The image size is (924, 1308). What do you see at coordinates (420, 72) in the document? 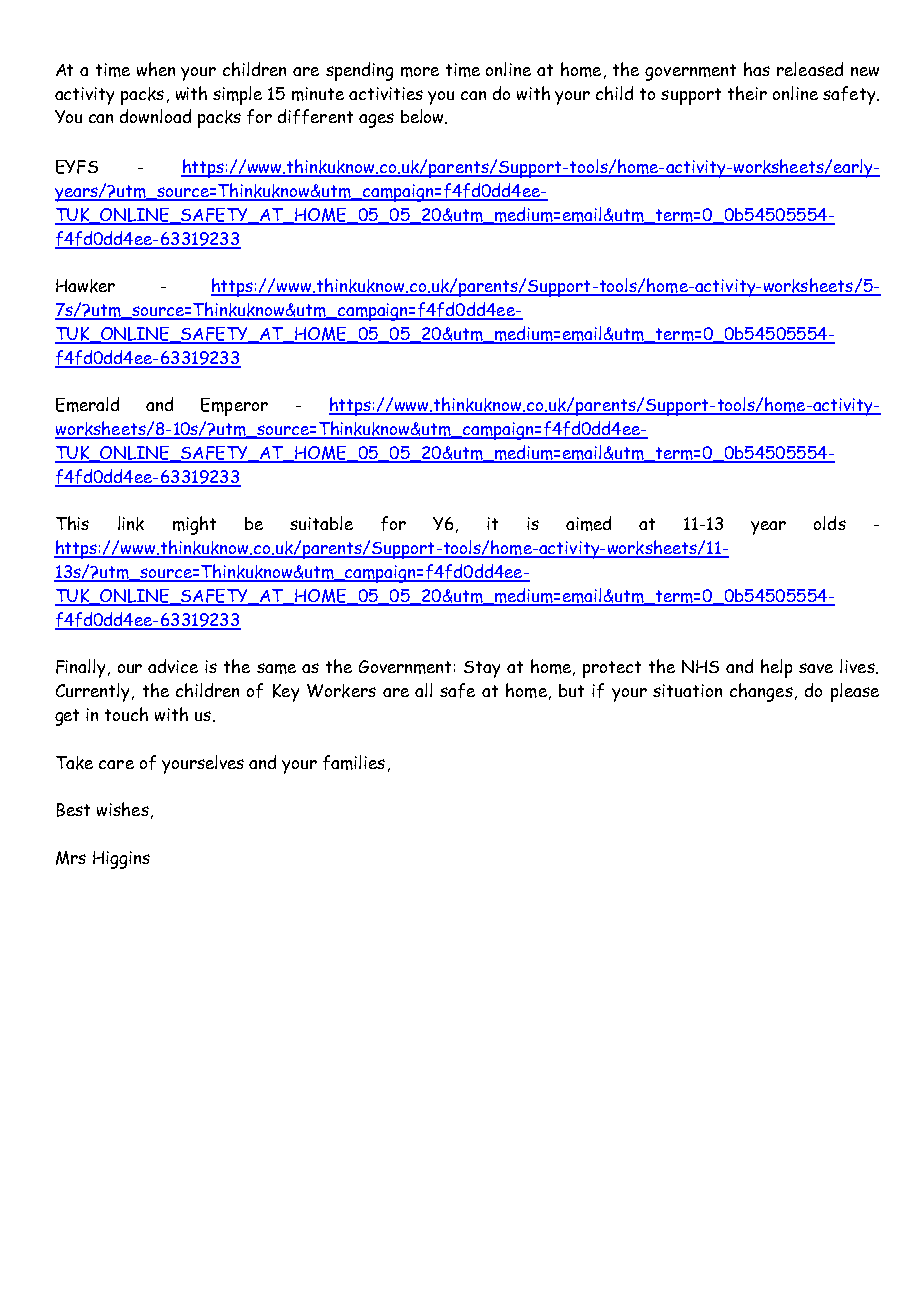
I see `more` at bounding box center [420, 72].
